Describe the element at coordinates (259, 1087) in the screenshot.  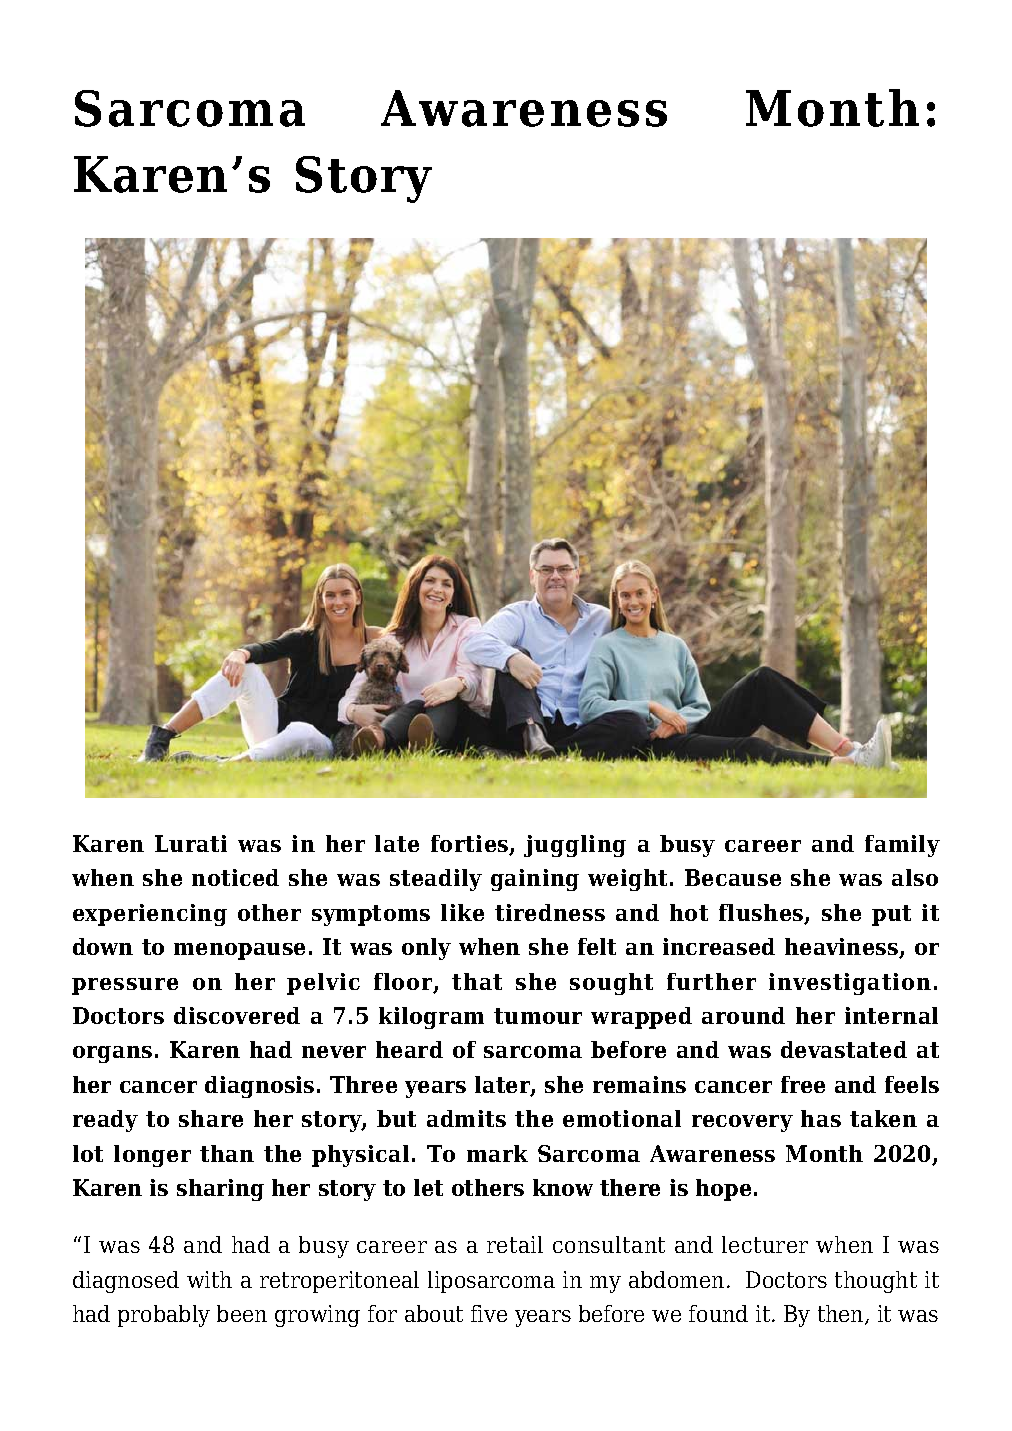
I see `diagnosis` at that location.
